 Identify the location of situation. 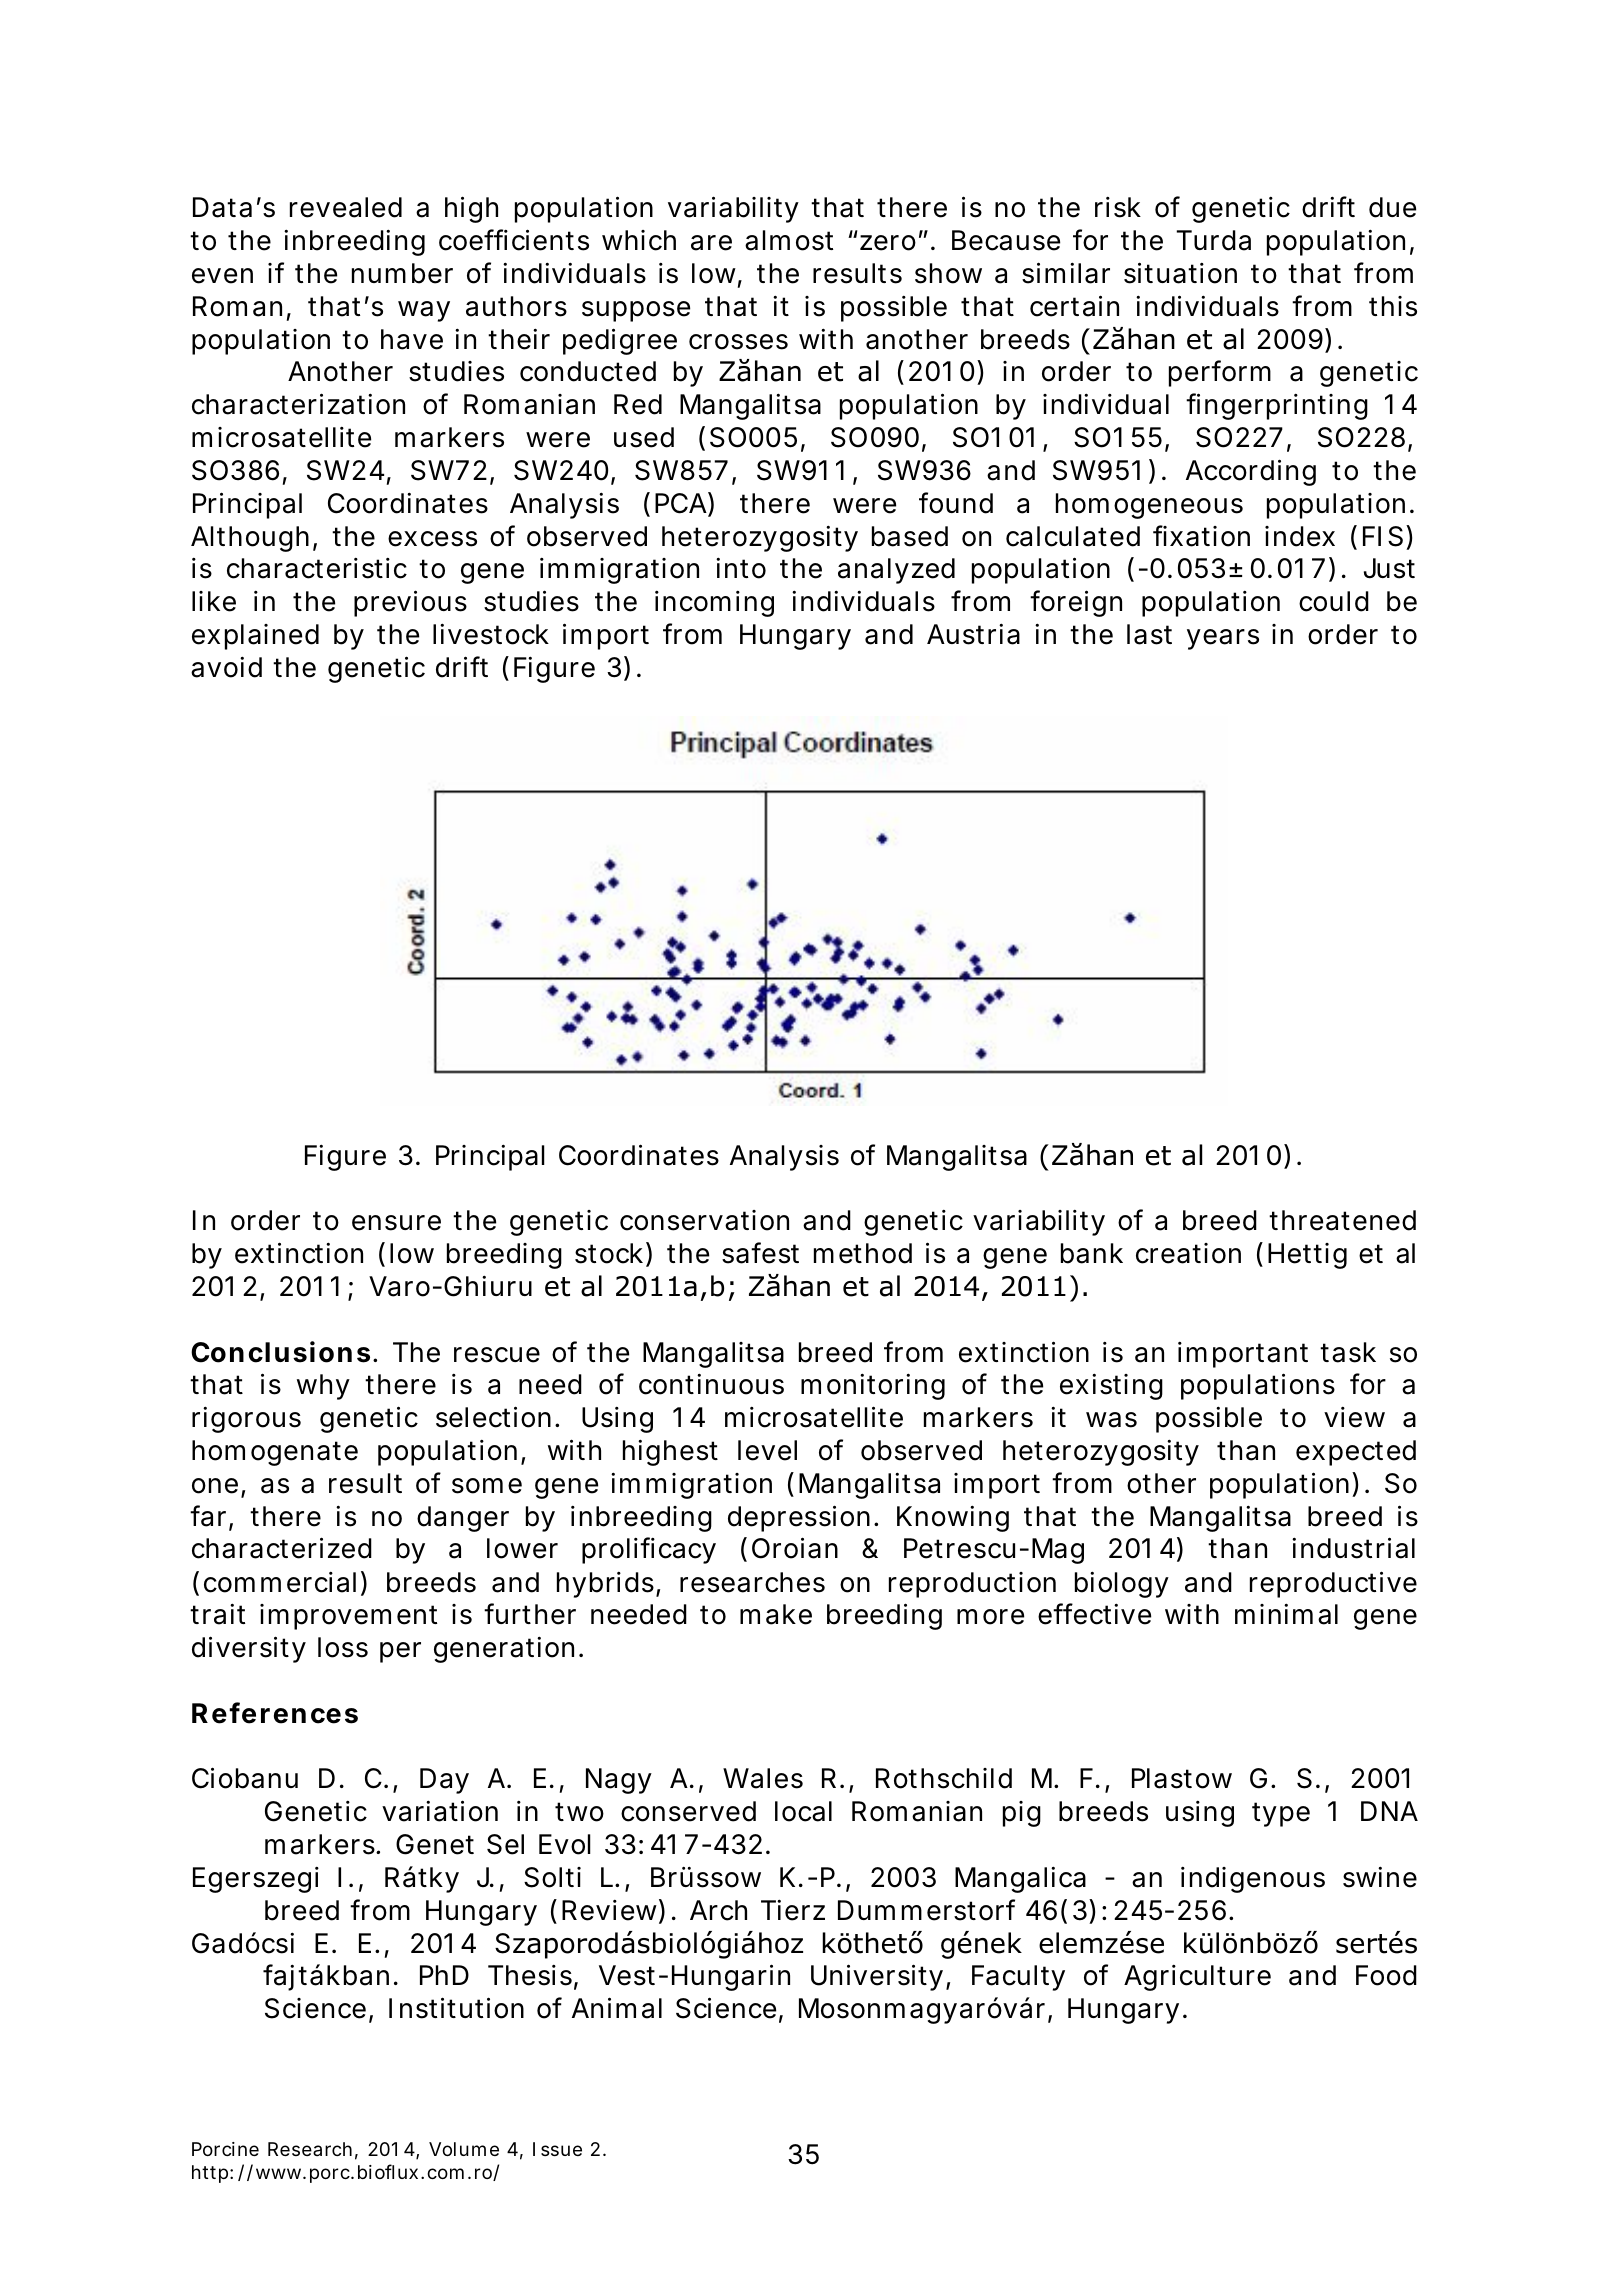
(1180, 273).
